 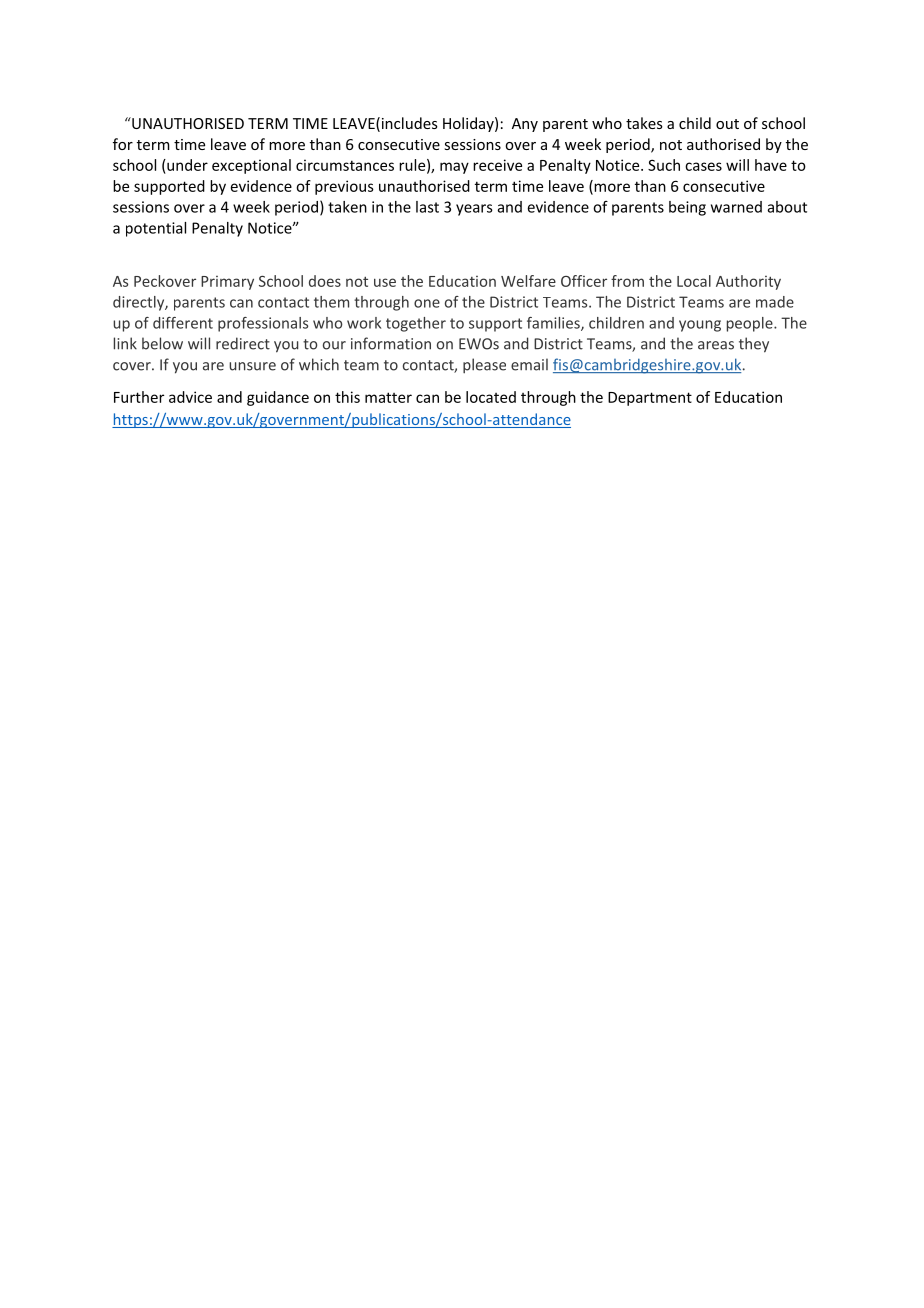 What do you see at coordinates (186, 165) in the page?
I see `under` at bounding box center [186, 165].
